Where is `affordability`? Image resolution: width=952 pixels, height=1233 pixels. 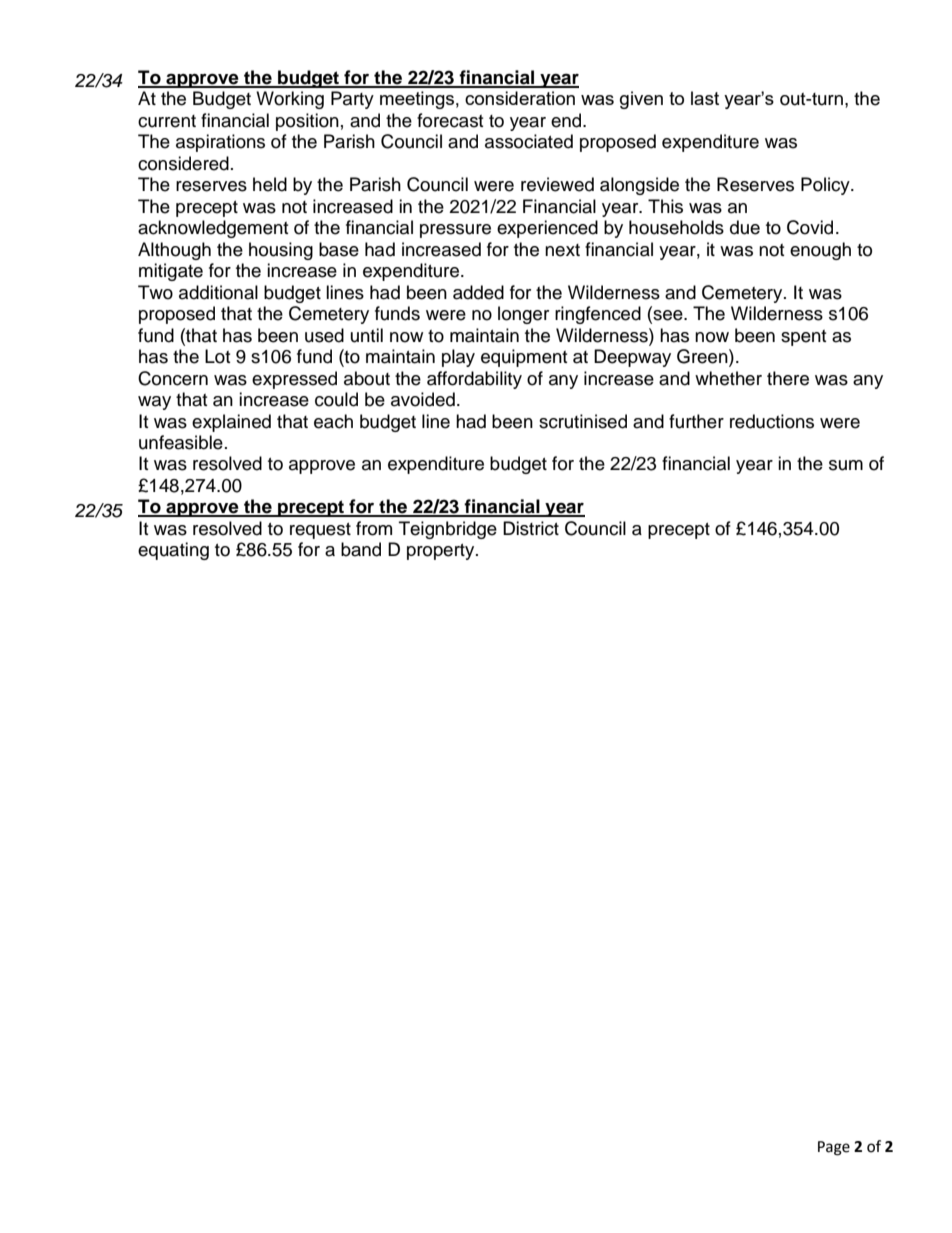
affordability is located at coordinates (474, 380).
